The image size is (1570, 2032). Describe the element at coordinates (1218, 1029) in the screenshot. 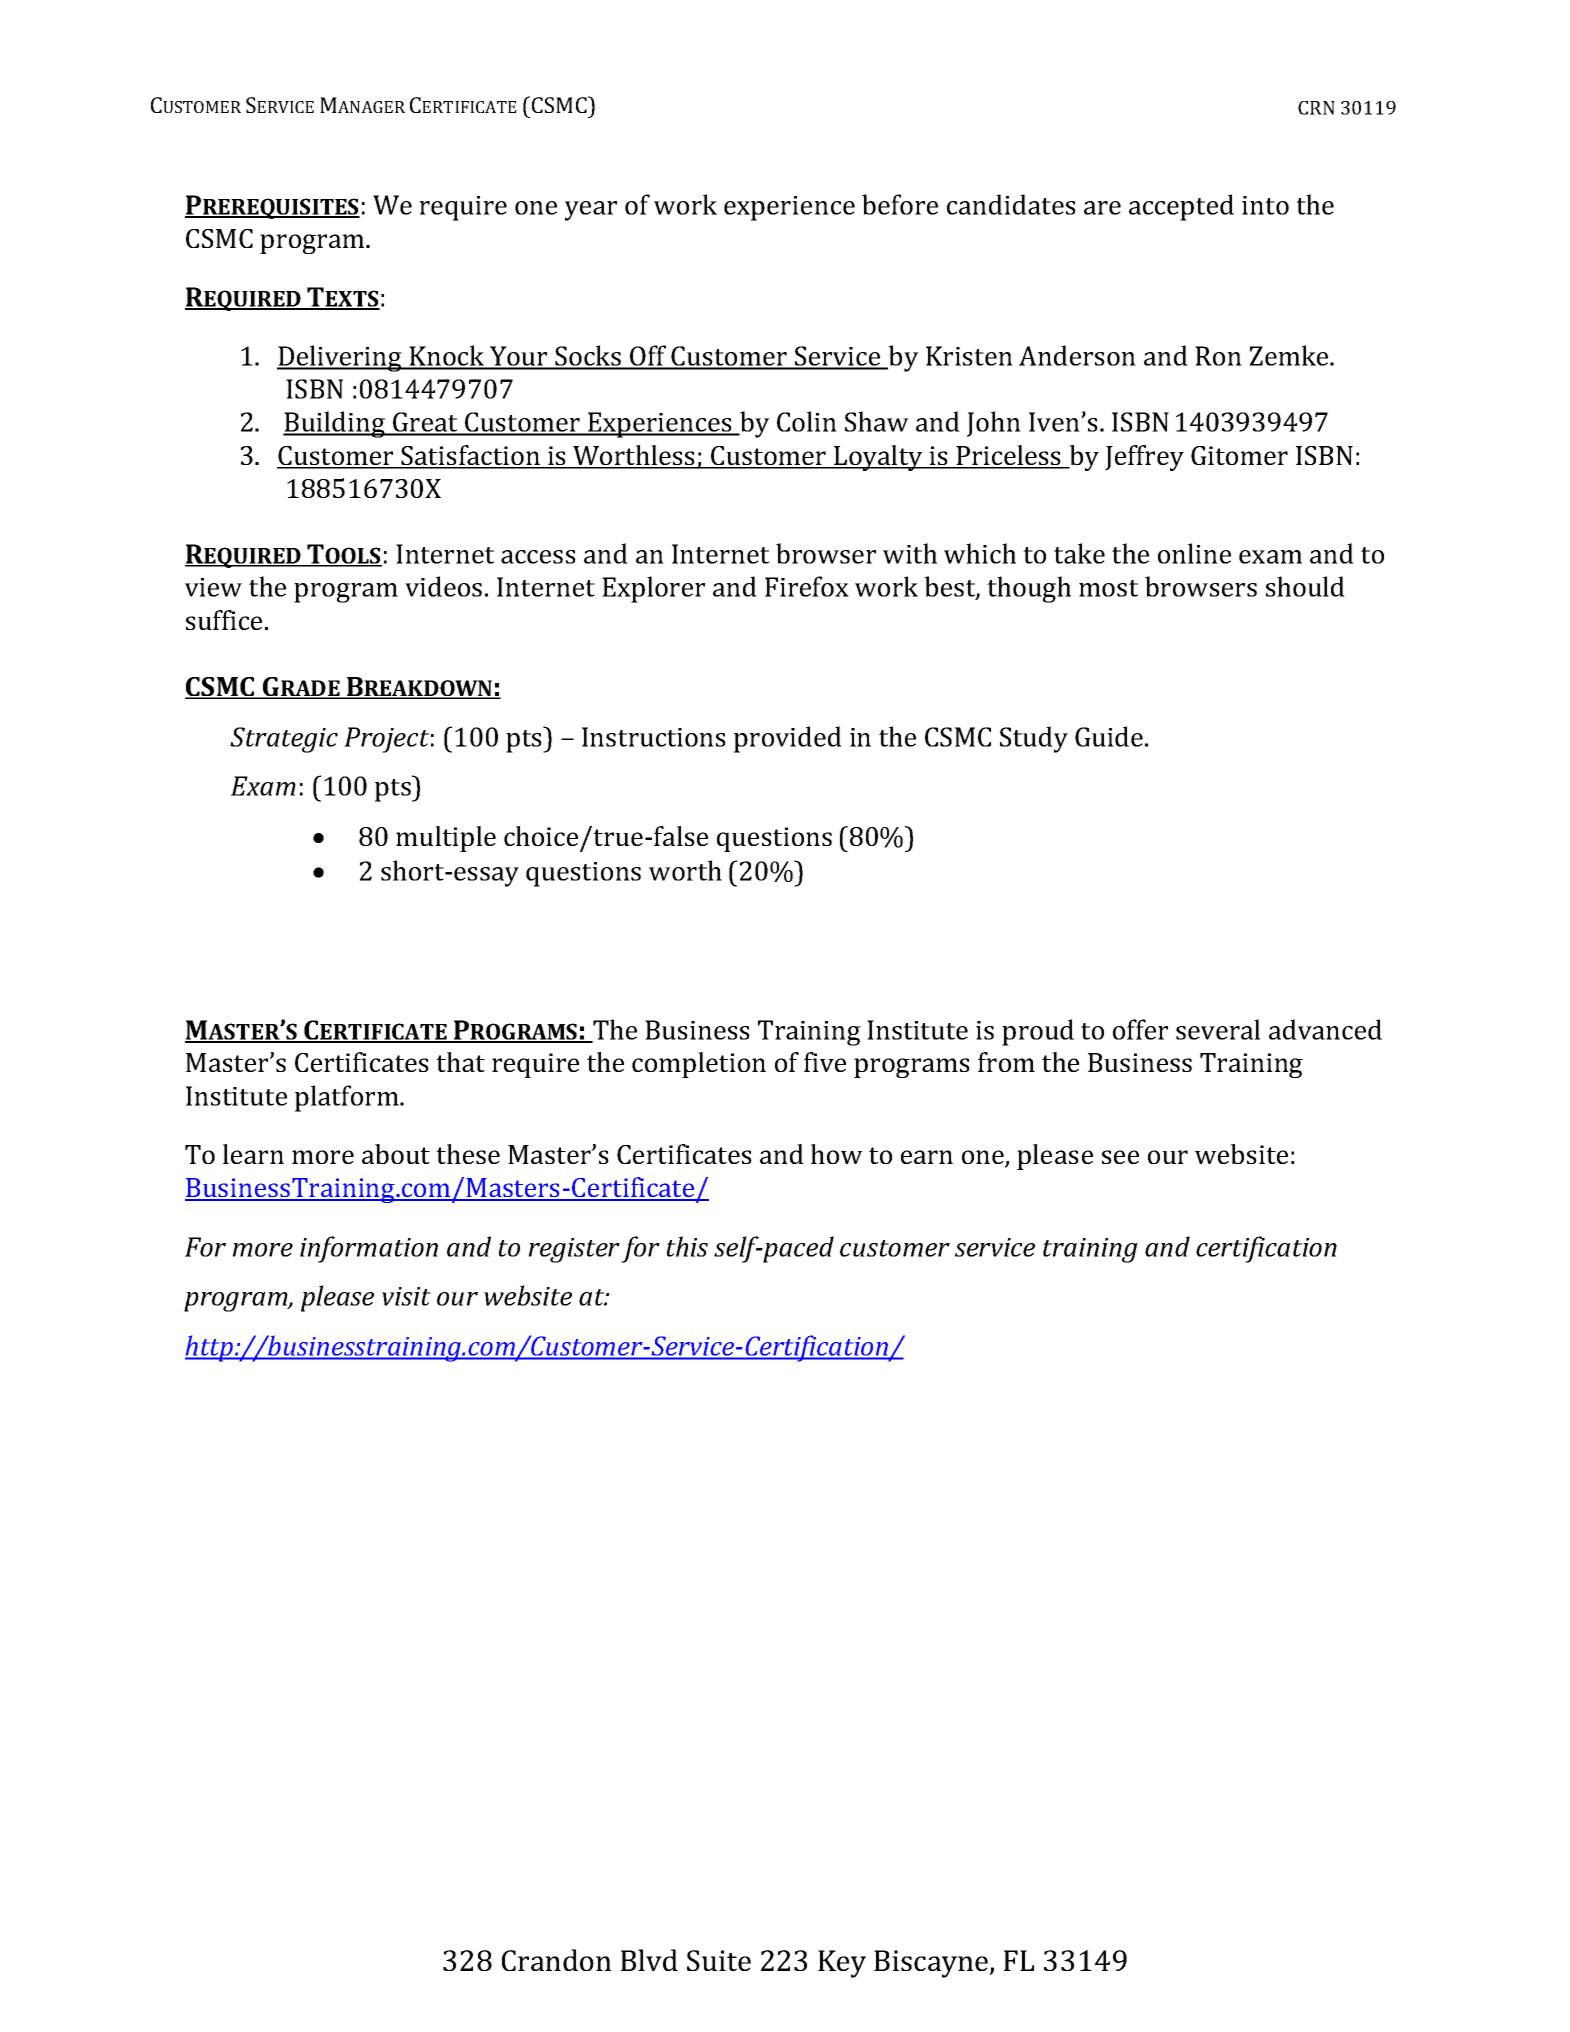

I see `several` at that location.
